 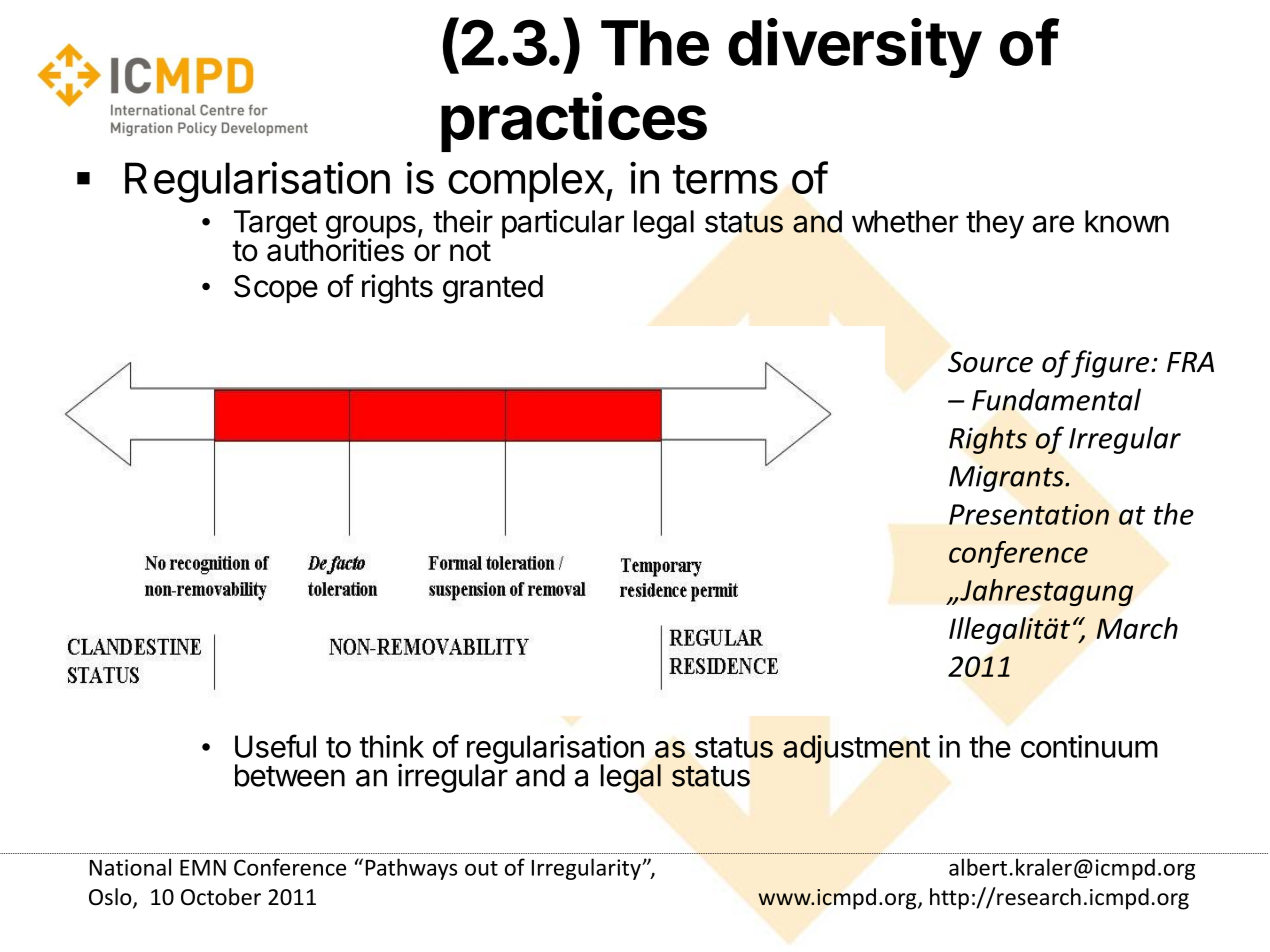 I want to click on Useful, so click(x=275, y=746).
